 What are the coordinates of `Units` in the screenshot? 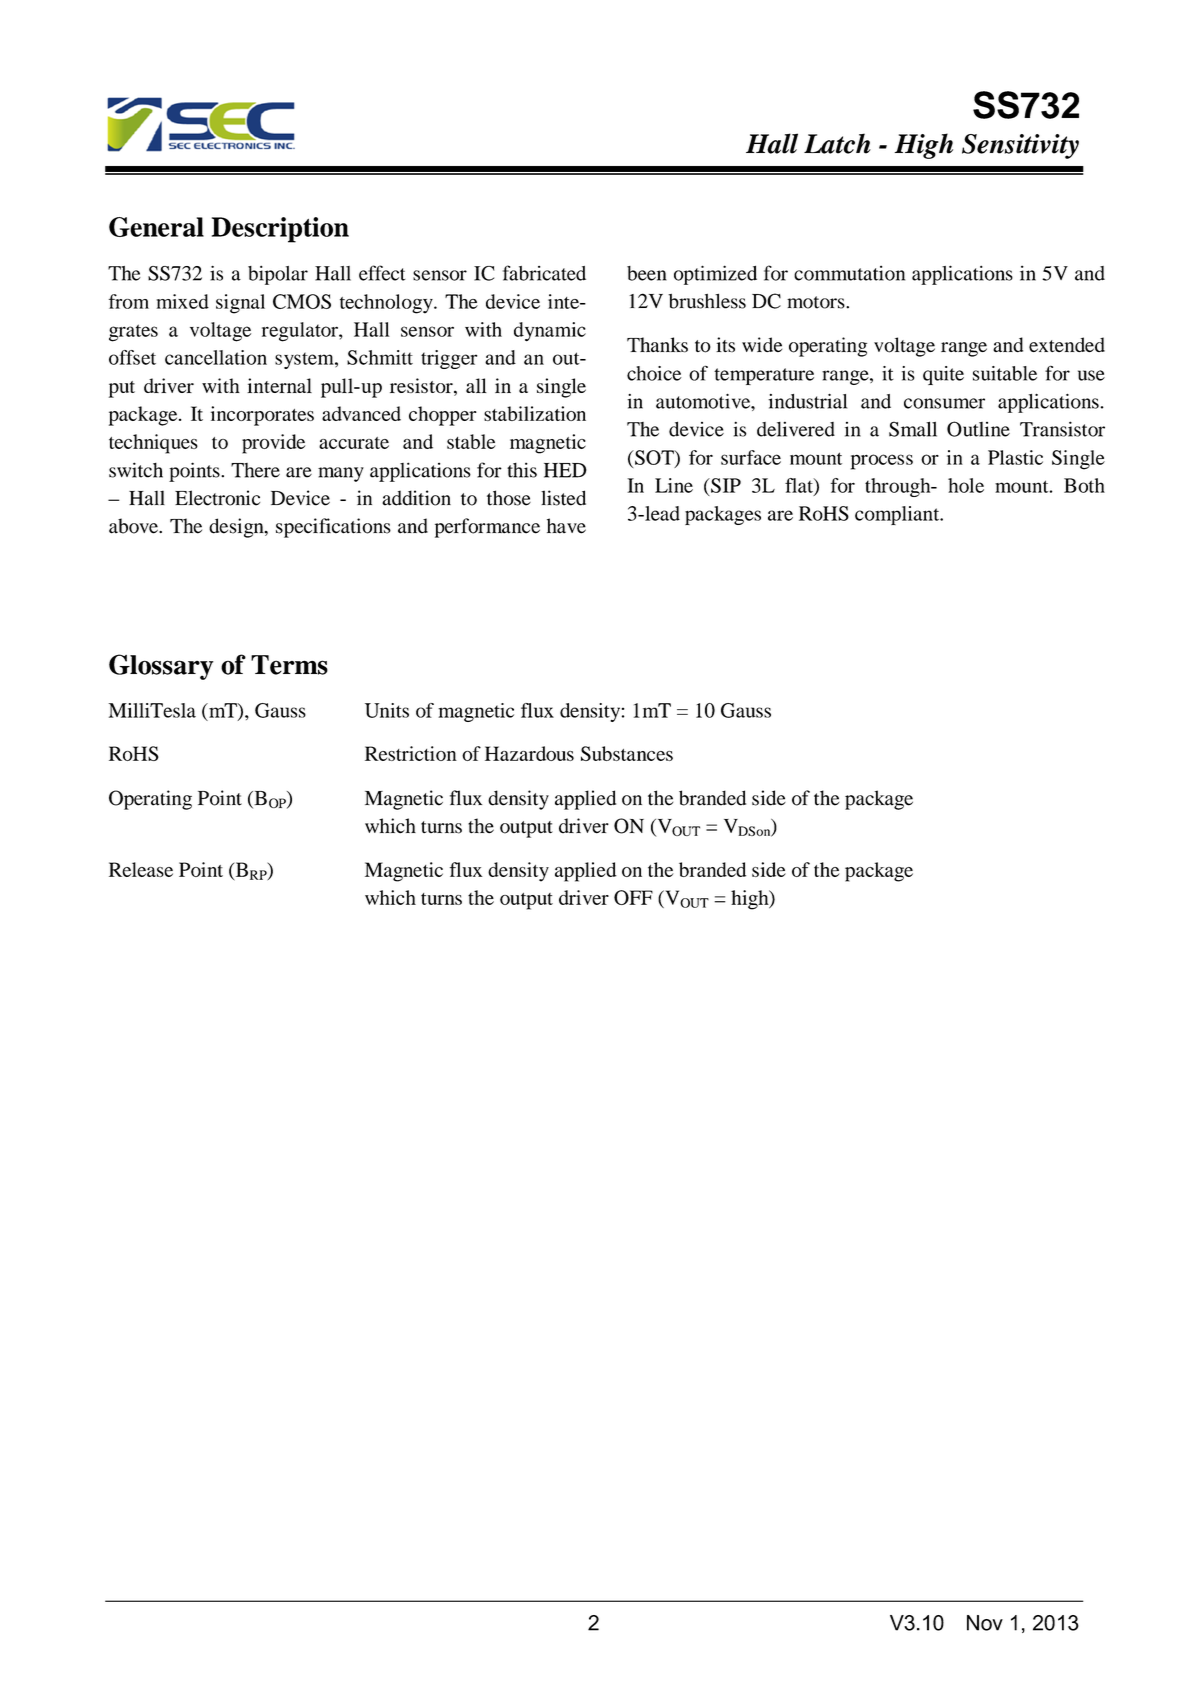 It's located at (387, 710).
